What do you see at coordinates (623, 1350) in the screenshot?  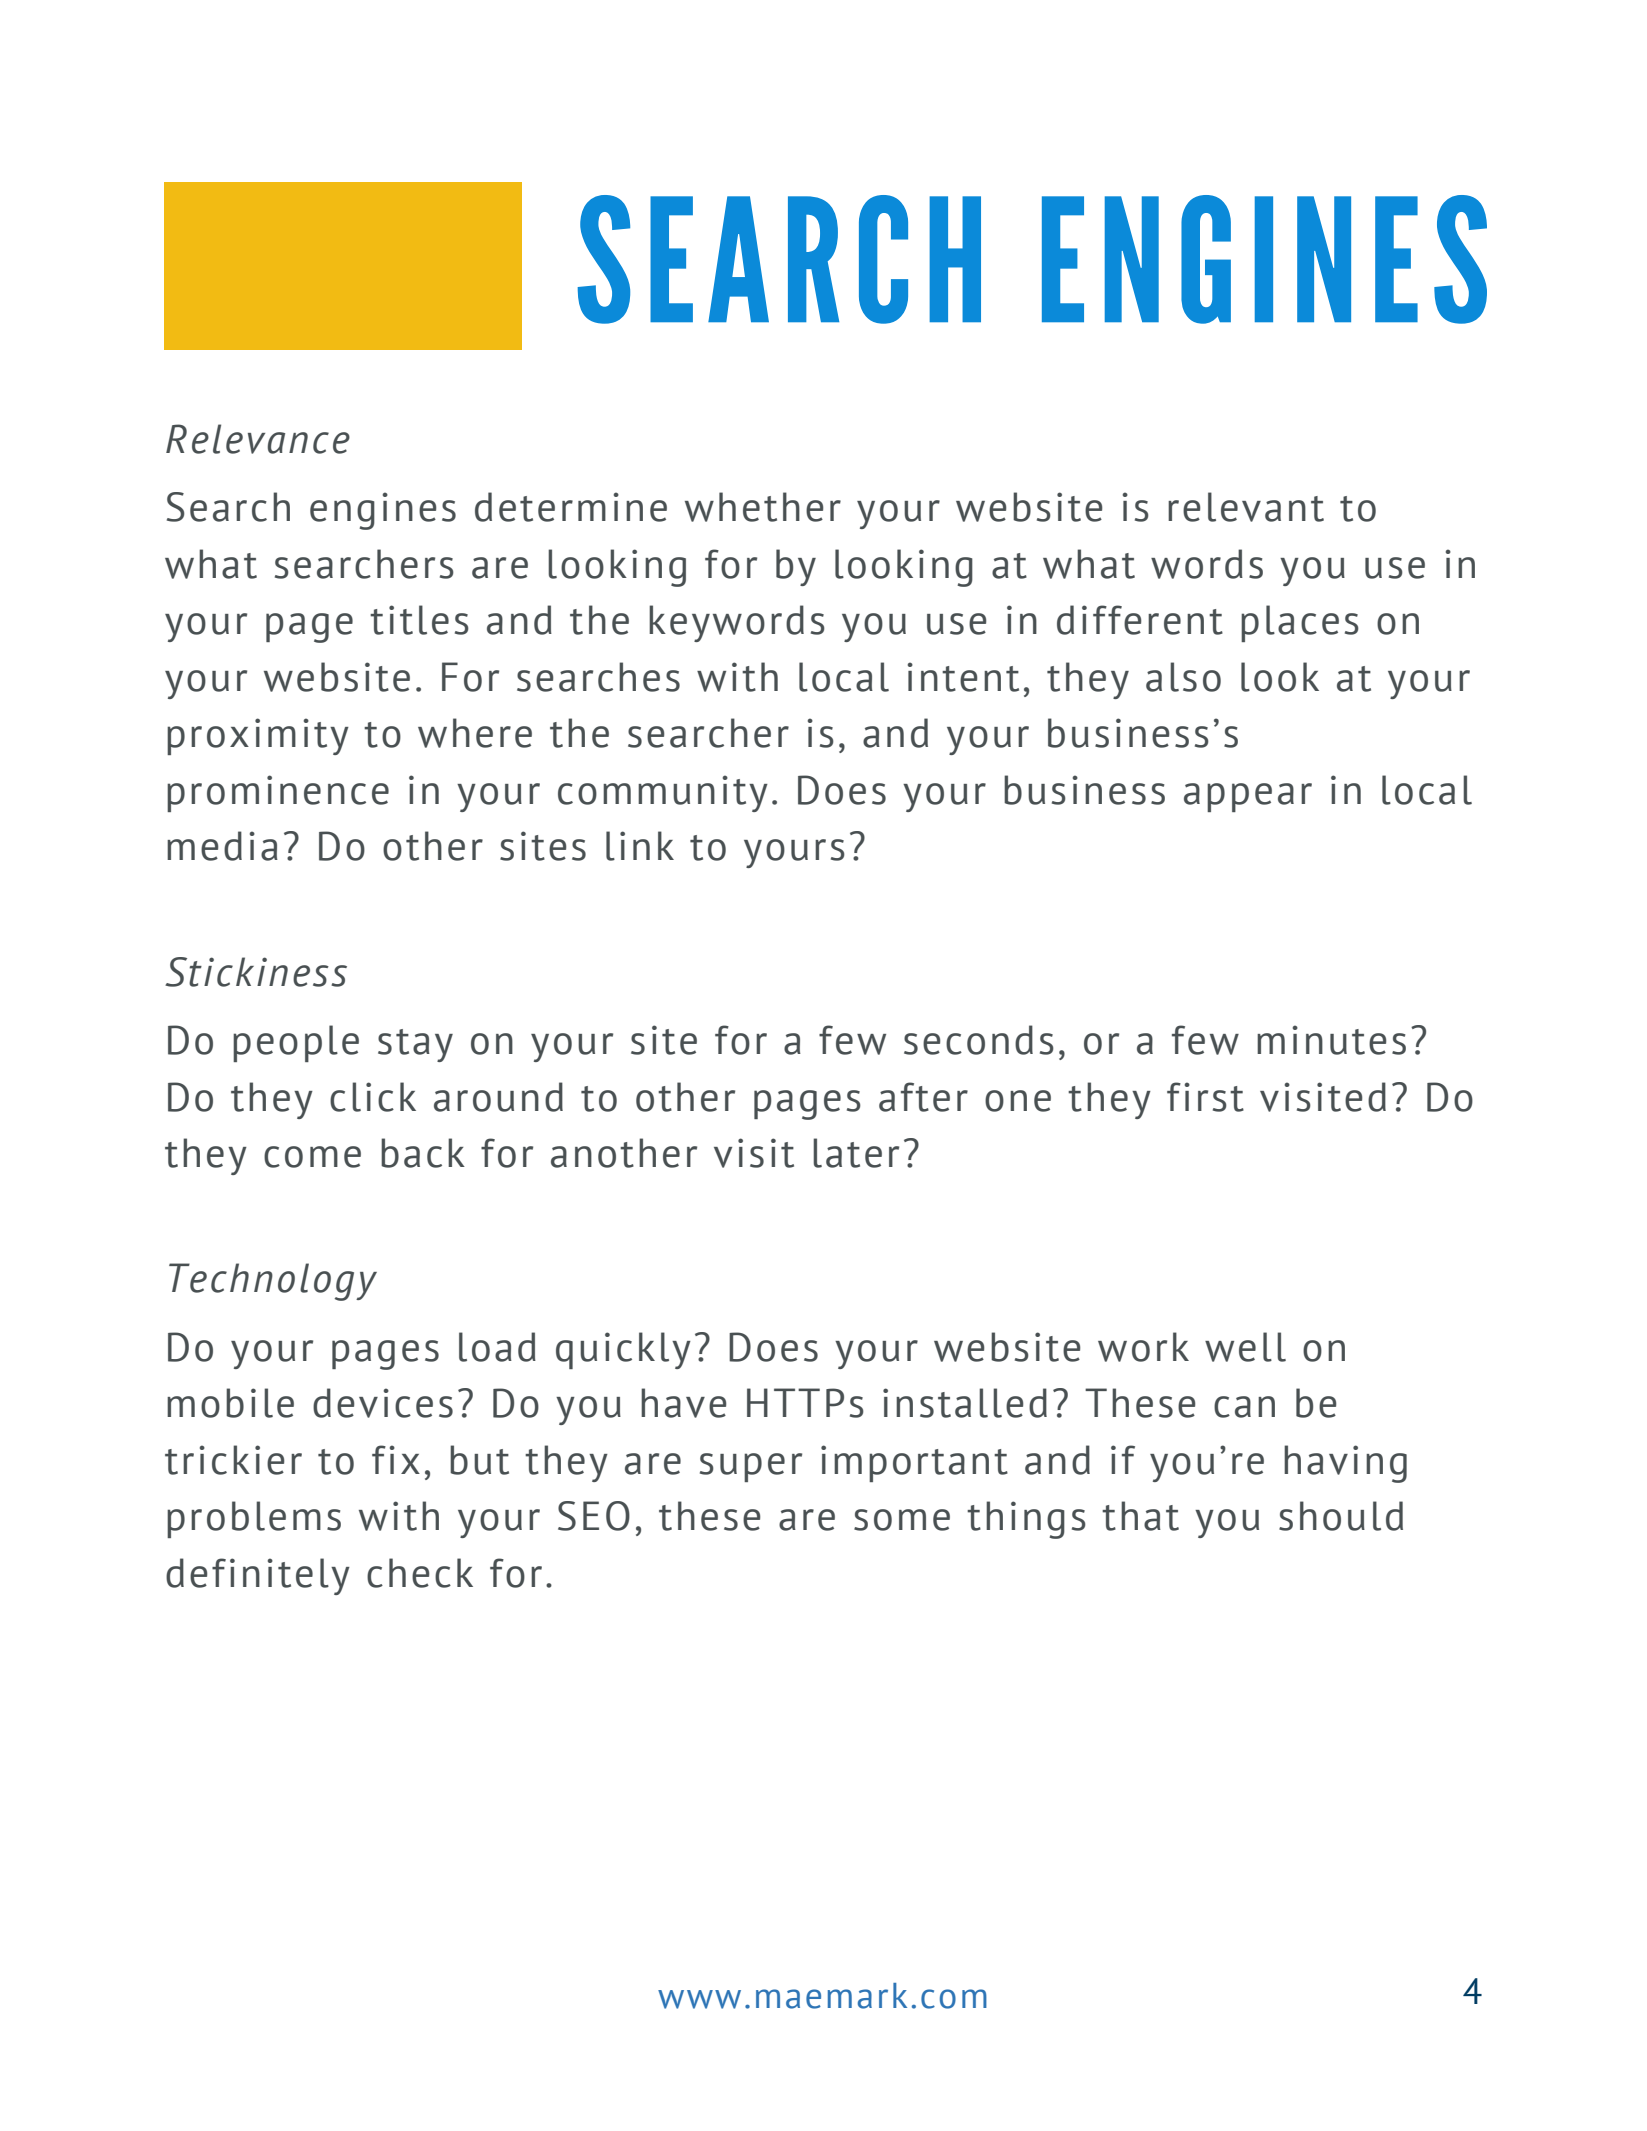 I see `quickly` at bounding box center [623, 1350].
